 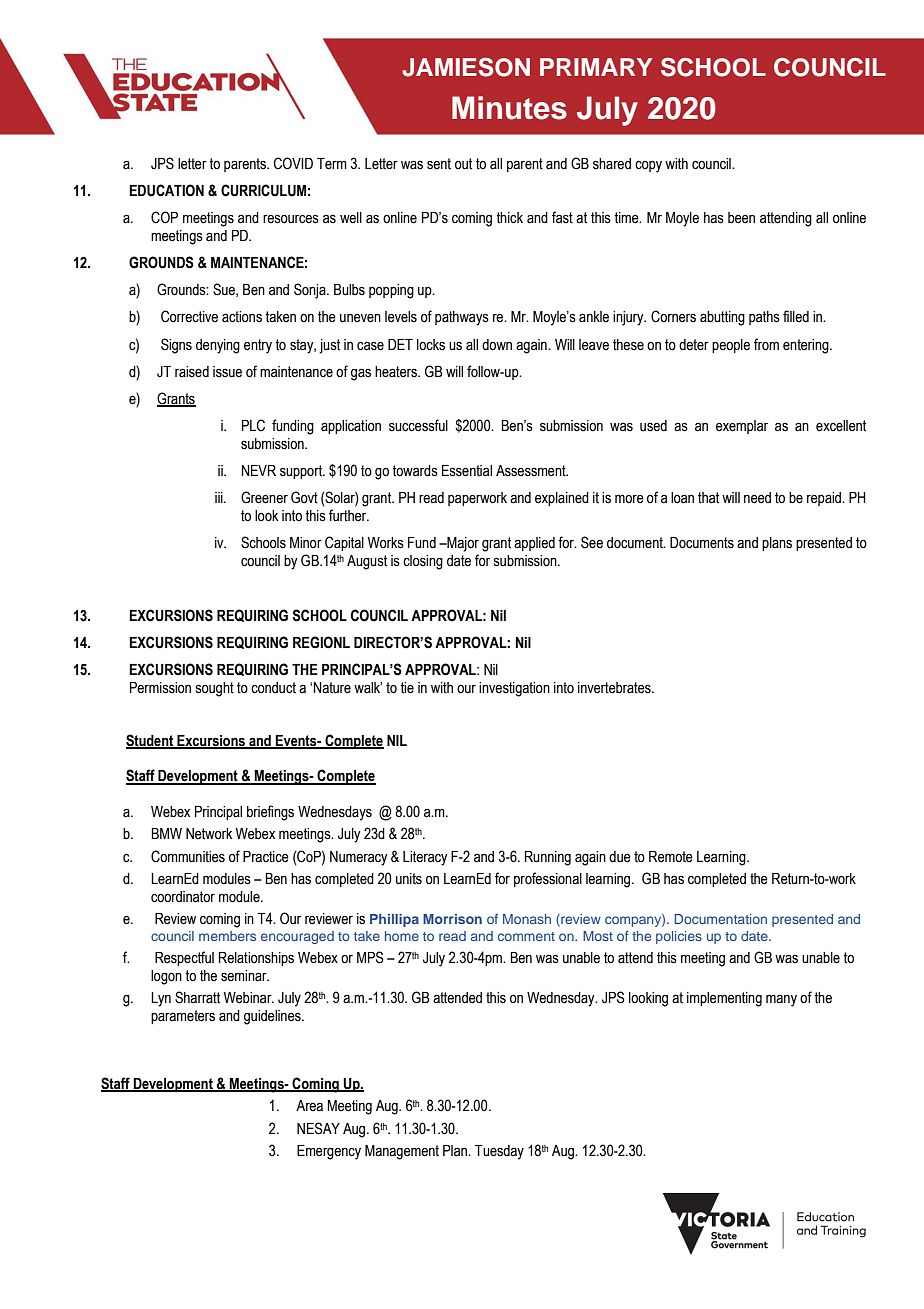 What do you see at coordinates (679, 937) in the screenshot?
I see `policies` at bounding box center [679, 937].
